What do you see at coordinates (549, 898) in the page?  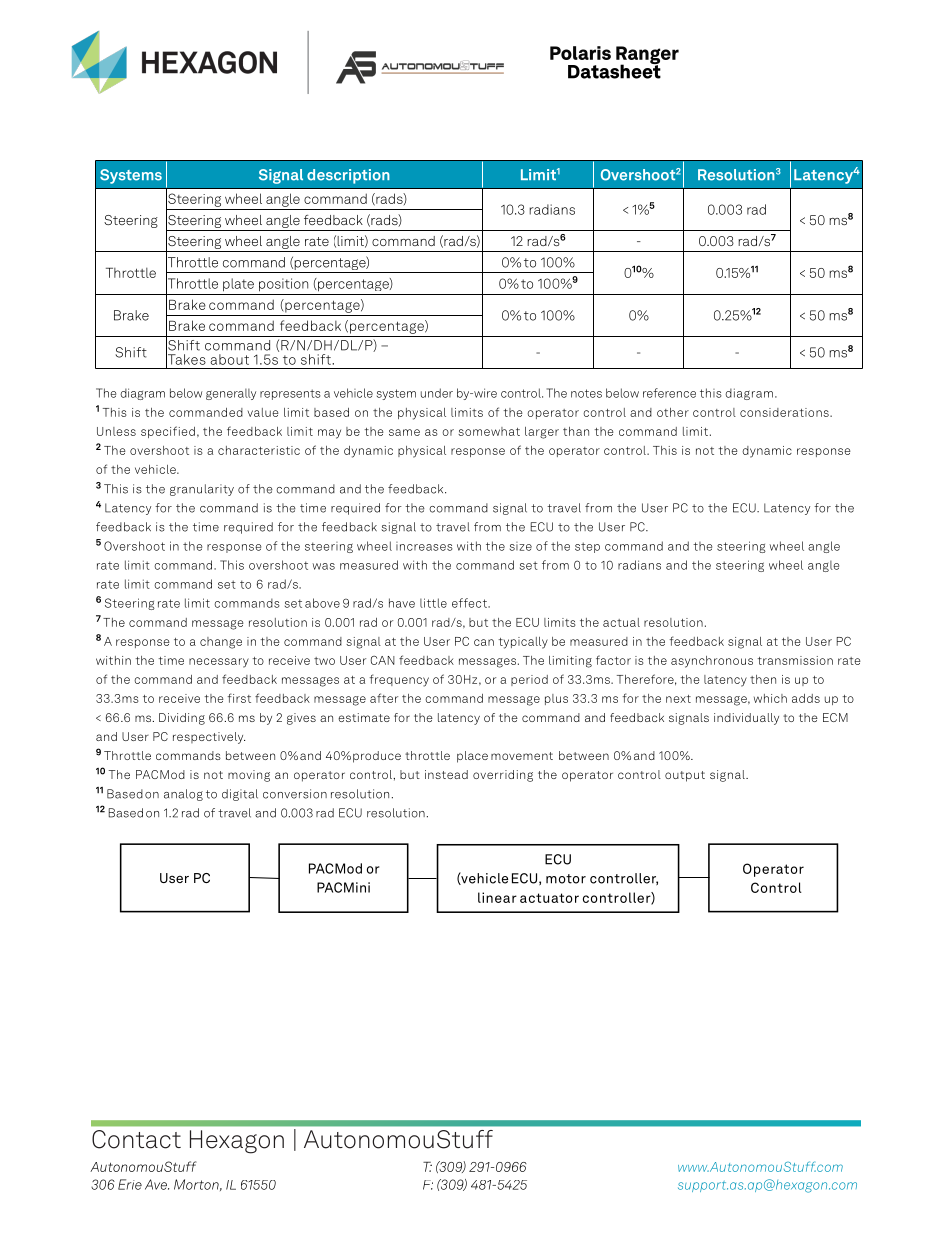 I see `actuator` at bounding box center [549, 898].
